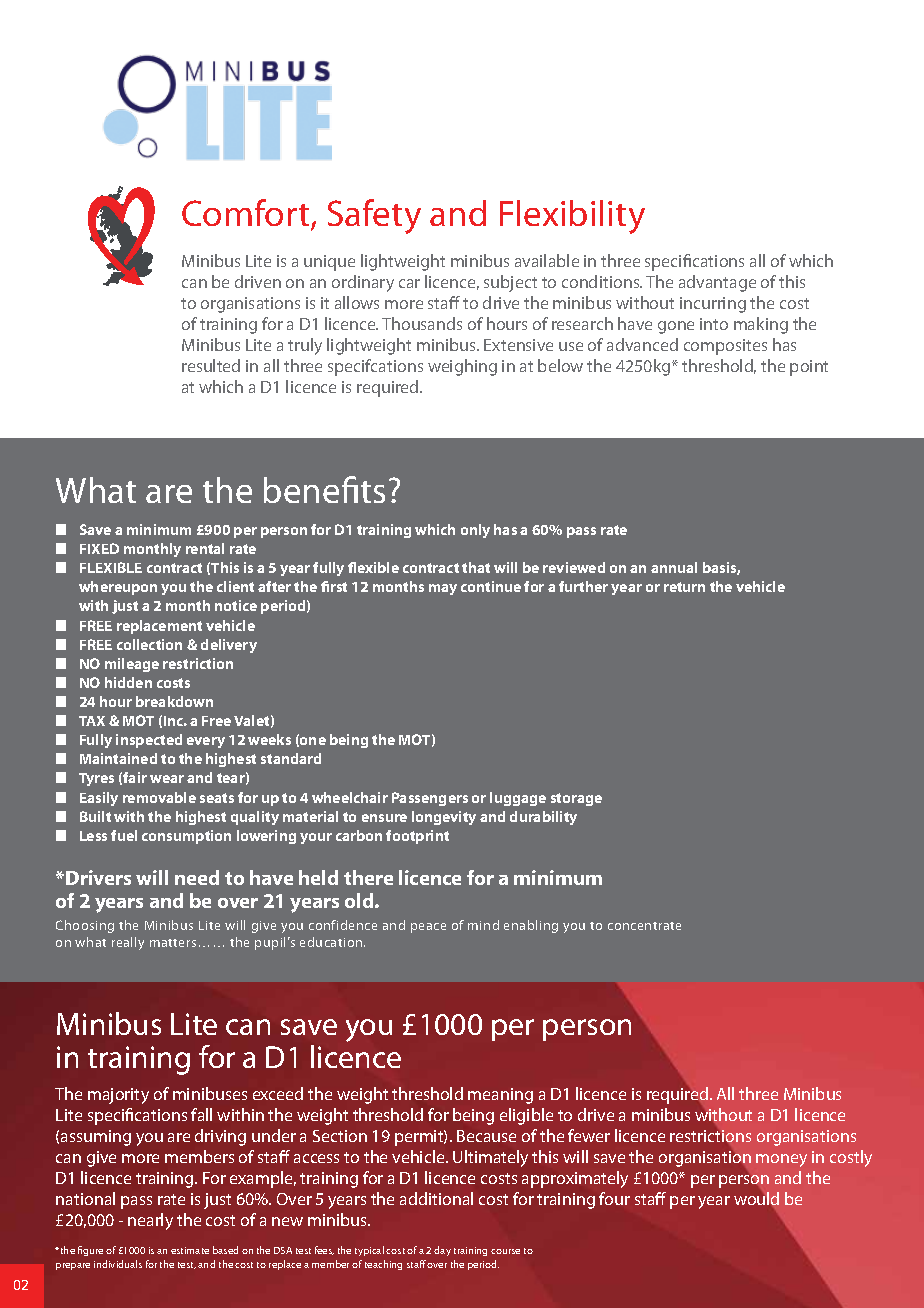  What do you see at coordinates (475, 531) in the document?
I see `only` at bounding box center [475, 531].
